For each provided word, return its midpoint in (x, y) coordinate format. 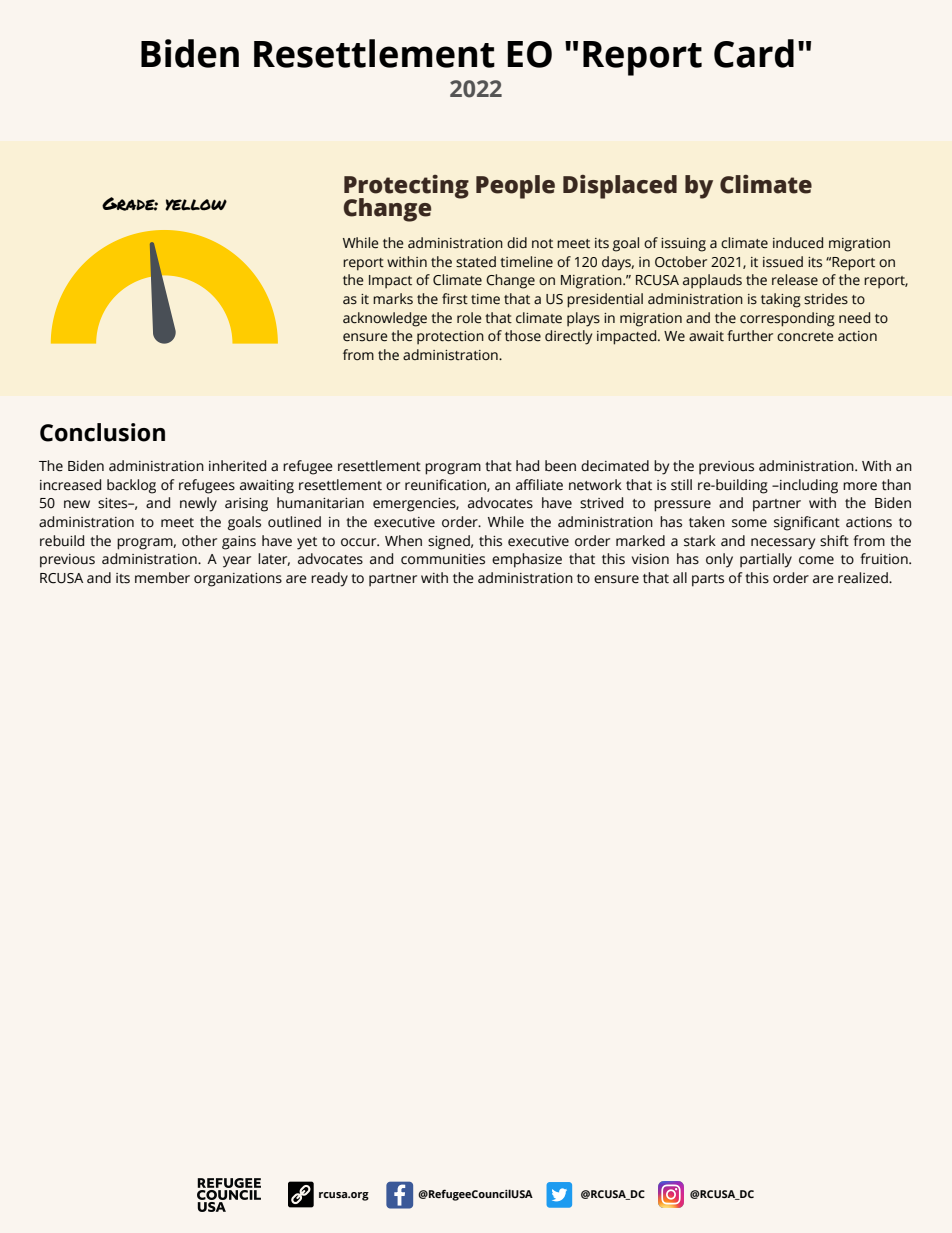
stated (476, 262)
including (808, 486)
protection (450, 338)
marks (393, 299)
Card (754, 53)
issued (783, 262)
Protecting (406, 188)
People (515, 187)
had (527, 466)
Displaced (620, 187)
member (162, 578)
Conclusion (102, 432)
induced (798, 243)
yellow (196, 205)
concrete (805, 337)
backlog (131, 486)
